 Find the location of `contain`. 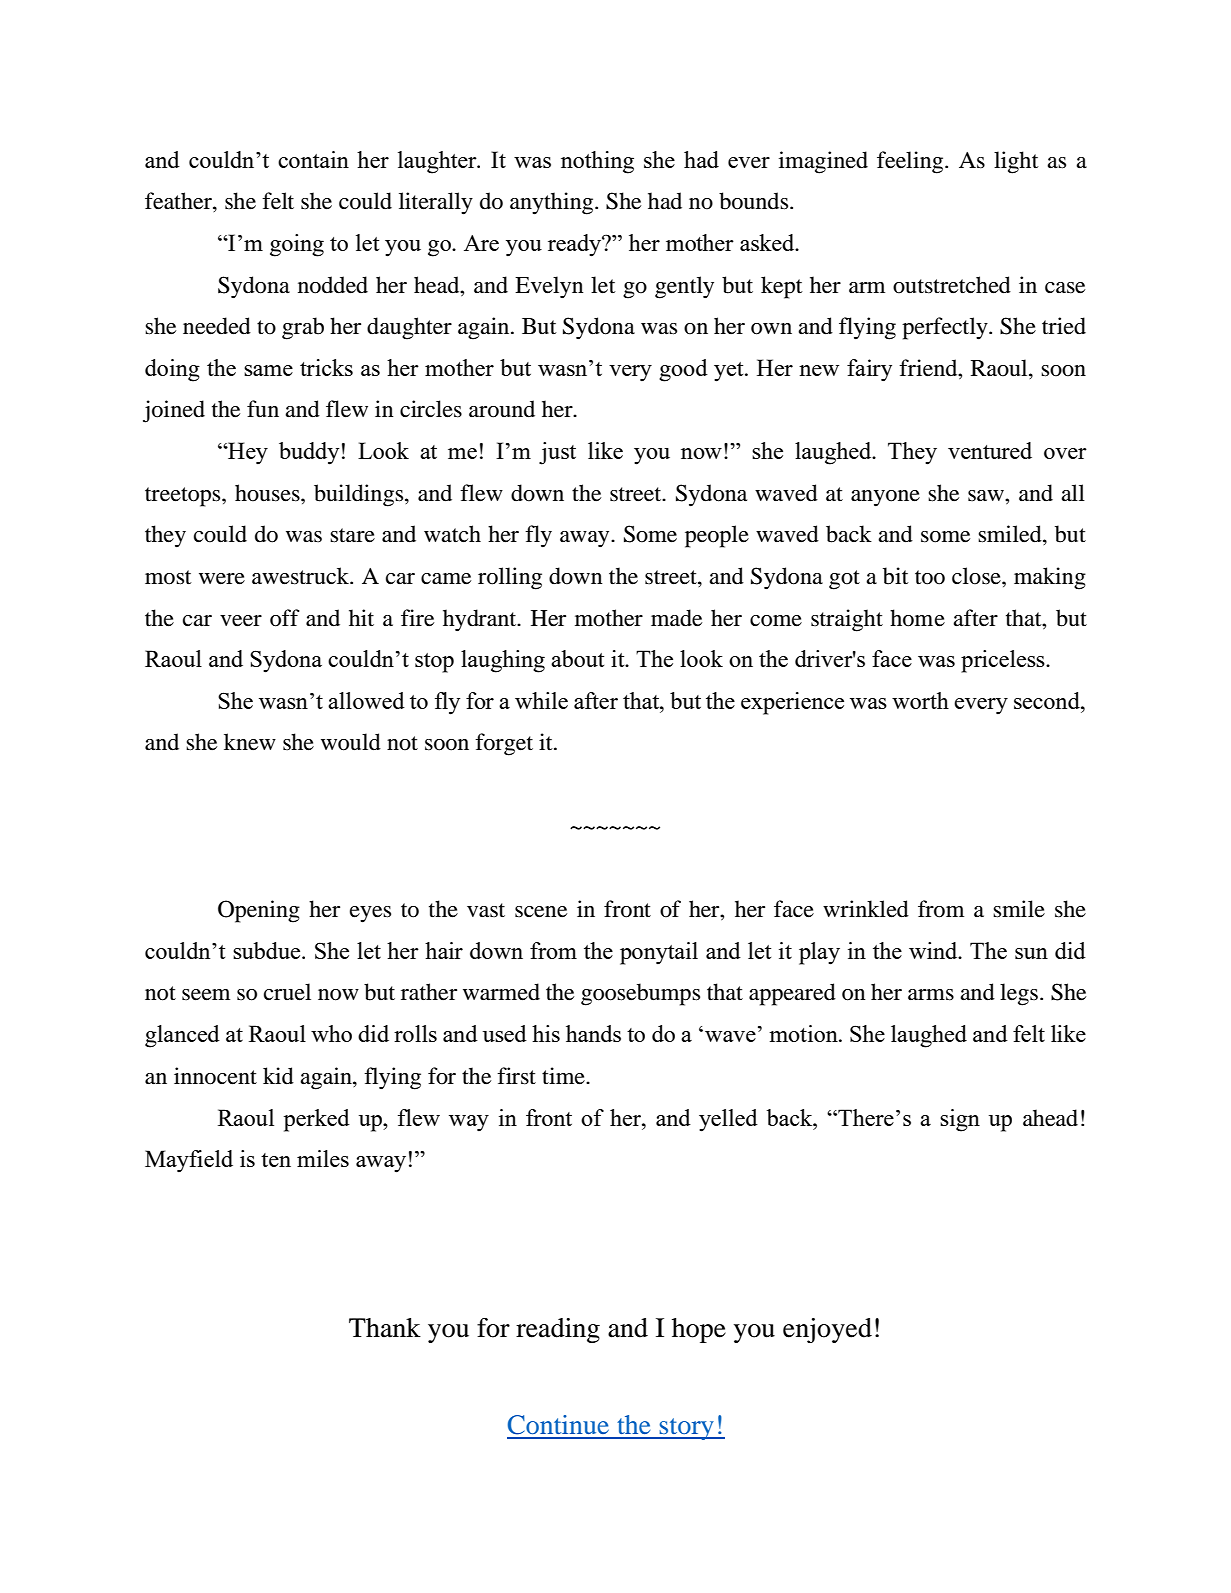

contain is located at coordinates (313, 159).
